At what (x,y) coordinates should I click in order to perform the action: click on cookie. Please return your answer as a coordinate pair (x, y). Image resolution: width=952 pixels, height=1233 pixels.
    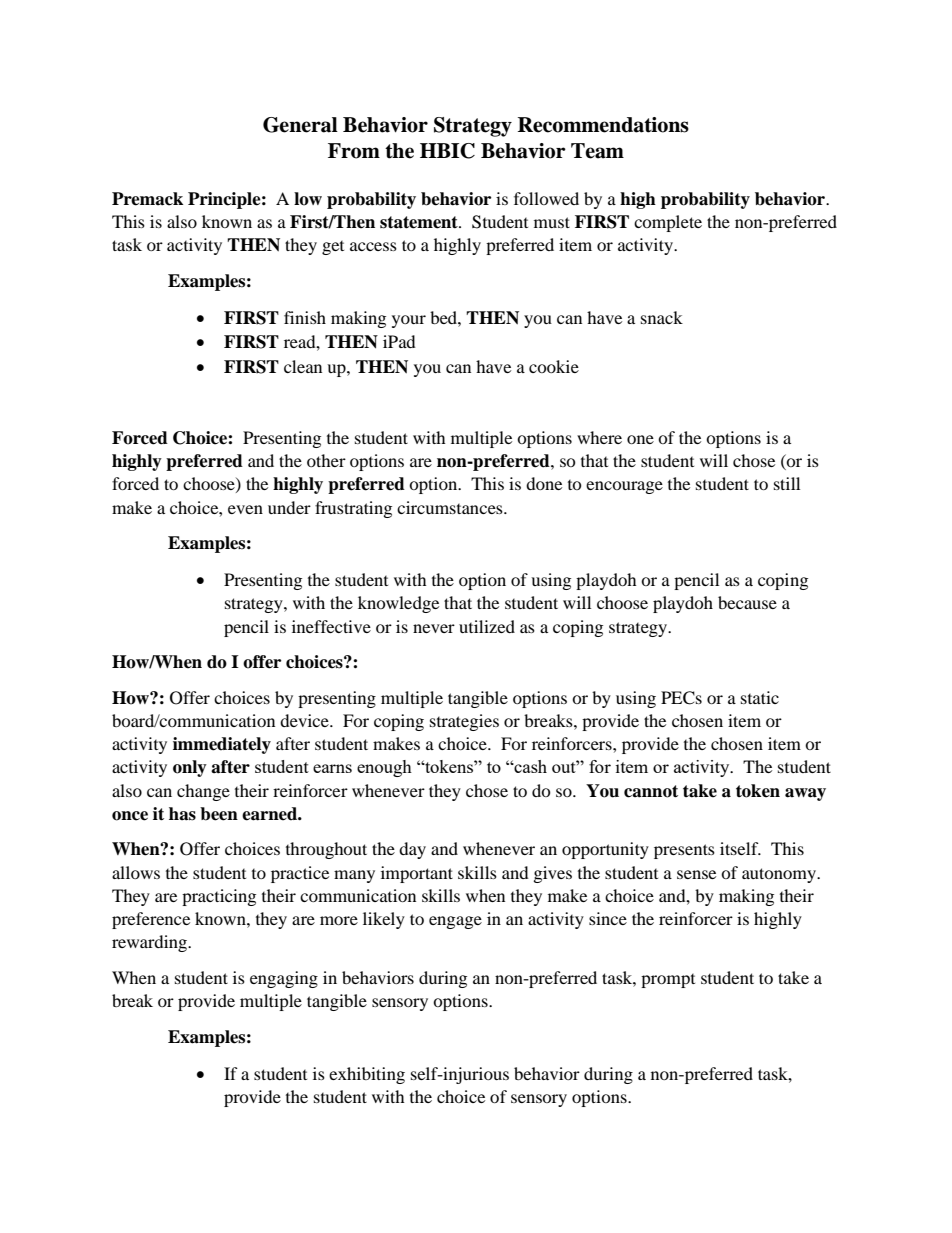
    Looking at the image, I should click on (554, 366).
